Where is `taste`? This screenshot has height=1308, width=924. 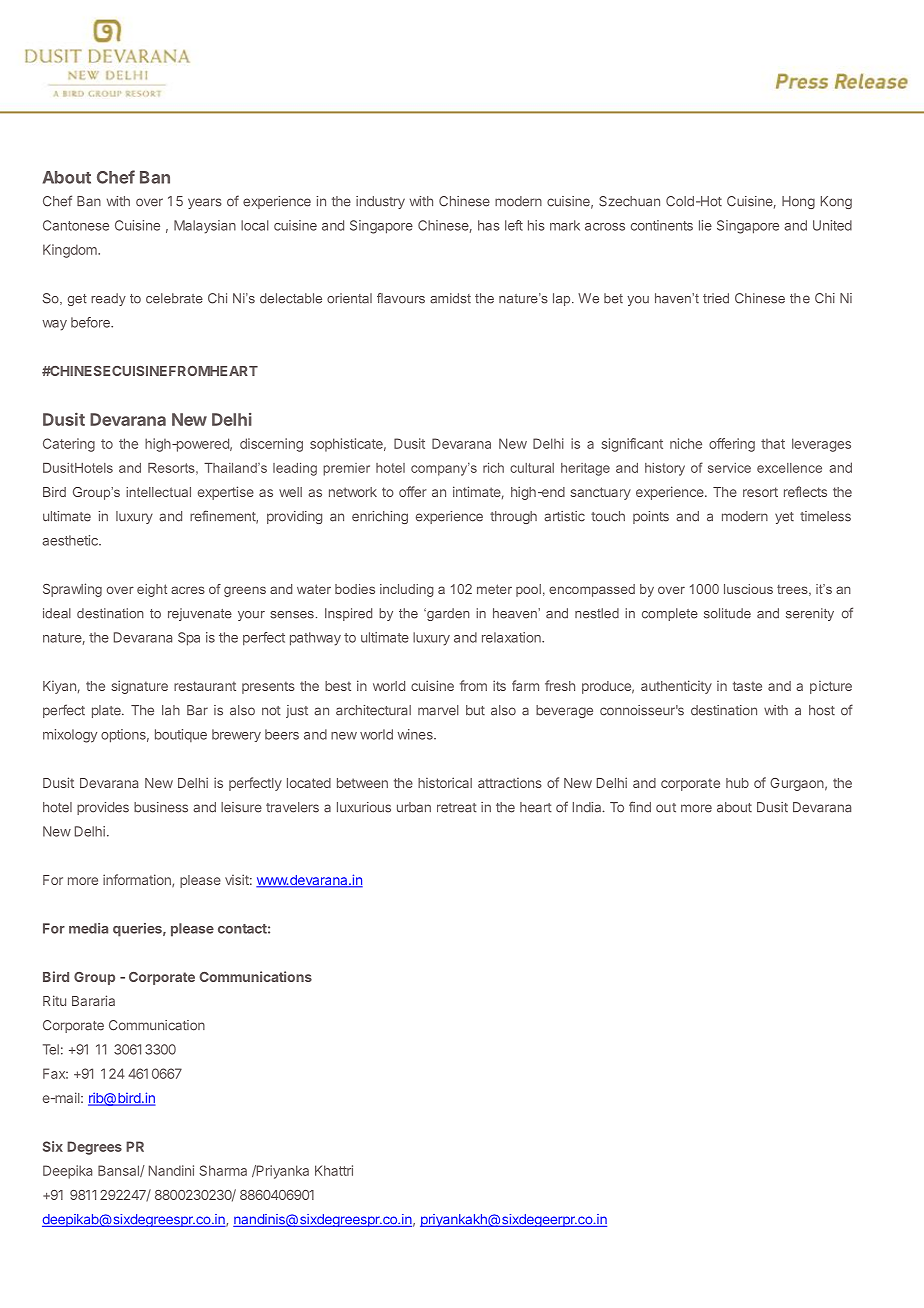 taste is located at coordinates (747, 686).
